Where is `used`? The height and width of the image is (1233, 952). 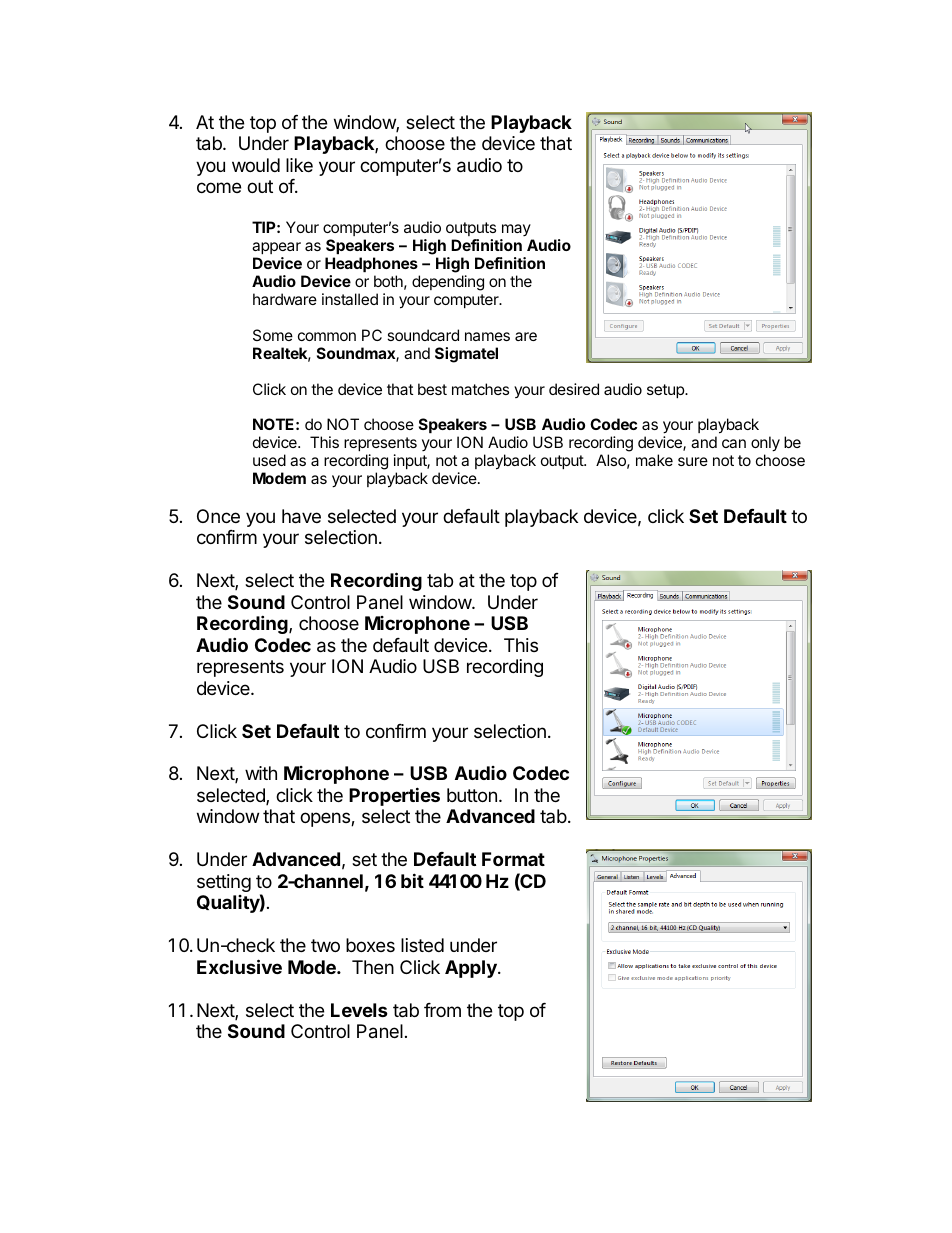
used is located at coordinates (269, 460).
